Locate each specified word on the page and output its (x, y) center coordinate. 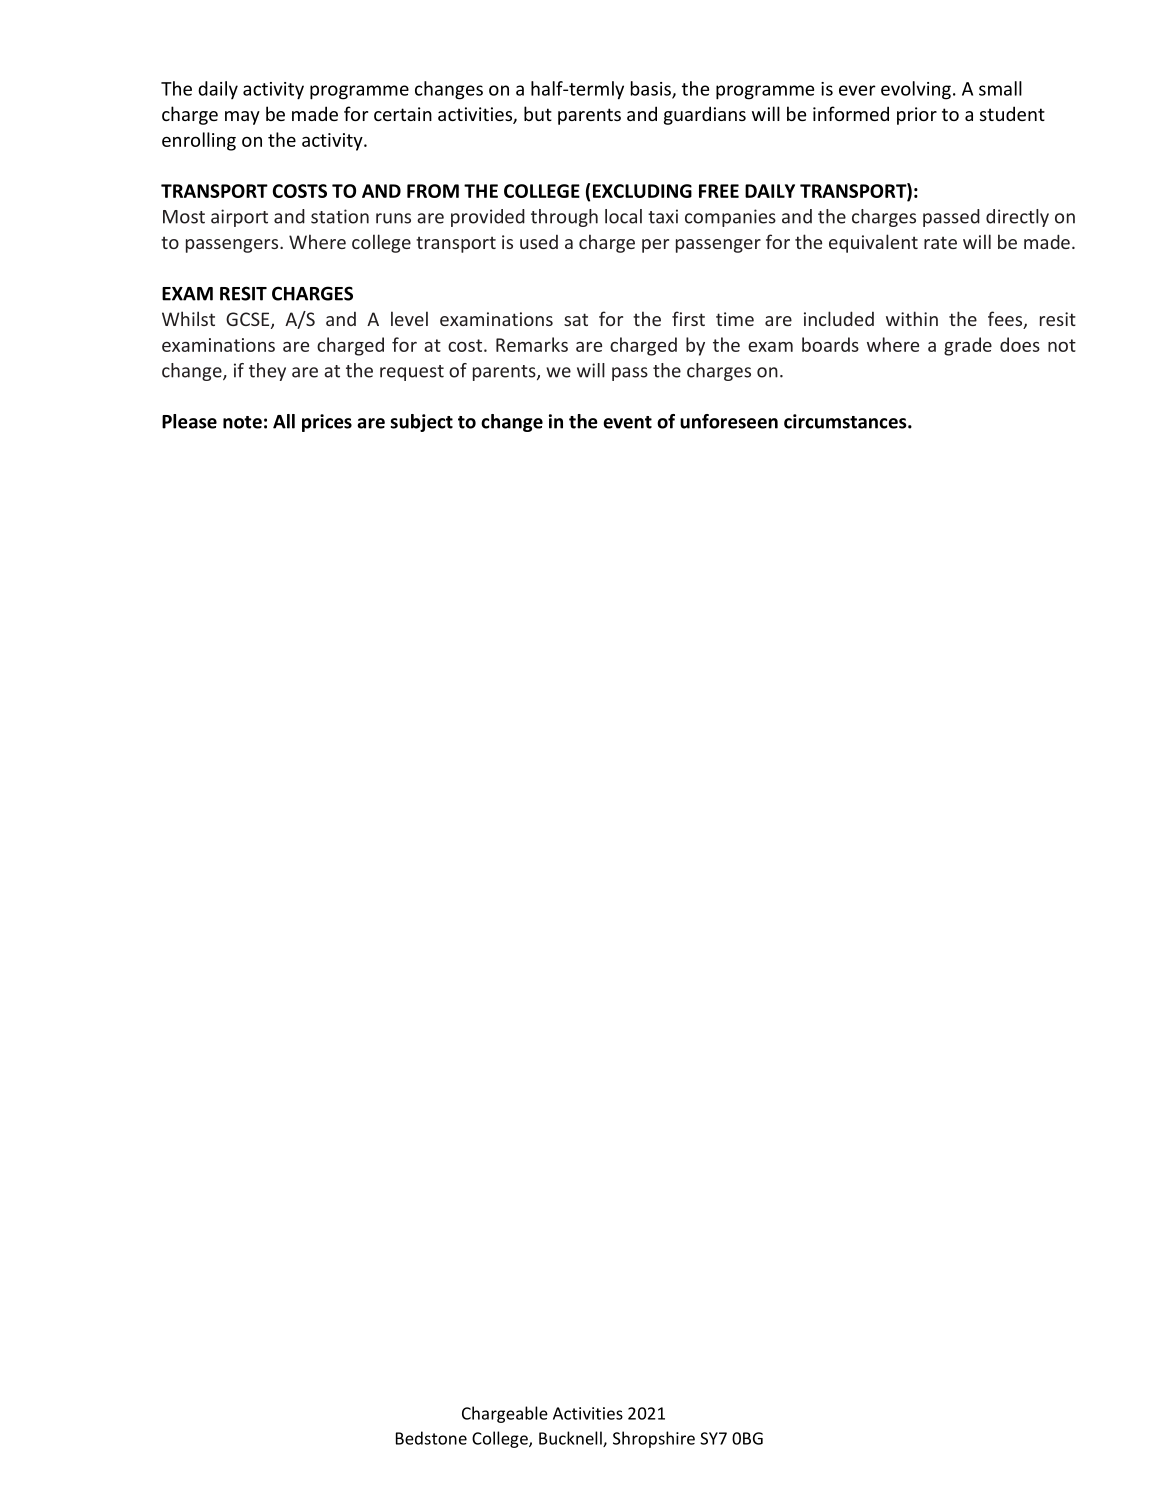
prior (917, 116)
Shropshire (654, 1439)
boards (830, 344)
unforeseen (729, 421)
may (242, 118)
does (1020, 344)
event (627, 422)
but (538, 113)
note (242, 422)
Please (189, 421)
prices (327, 423)
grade (968, 346)
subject (421, 423)
